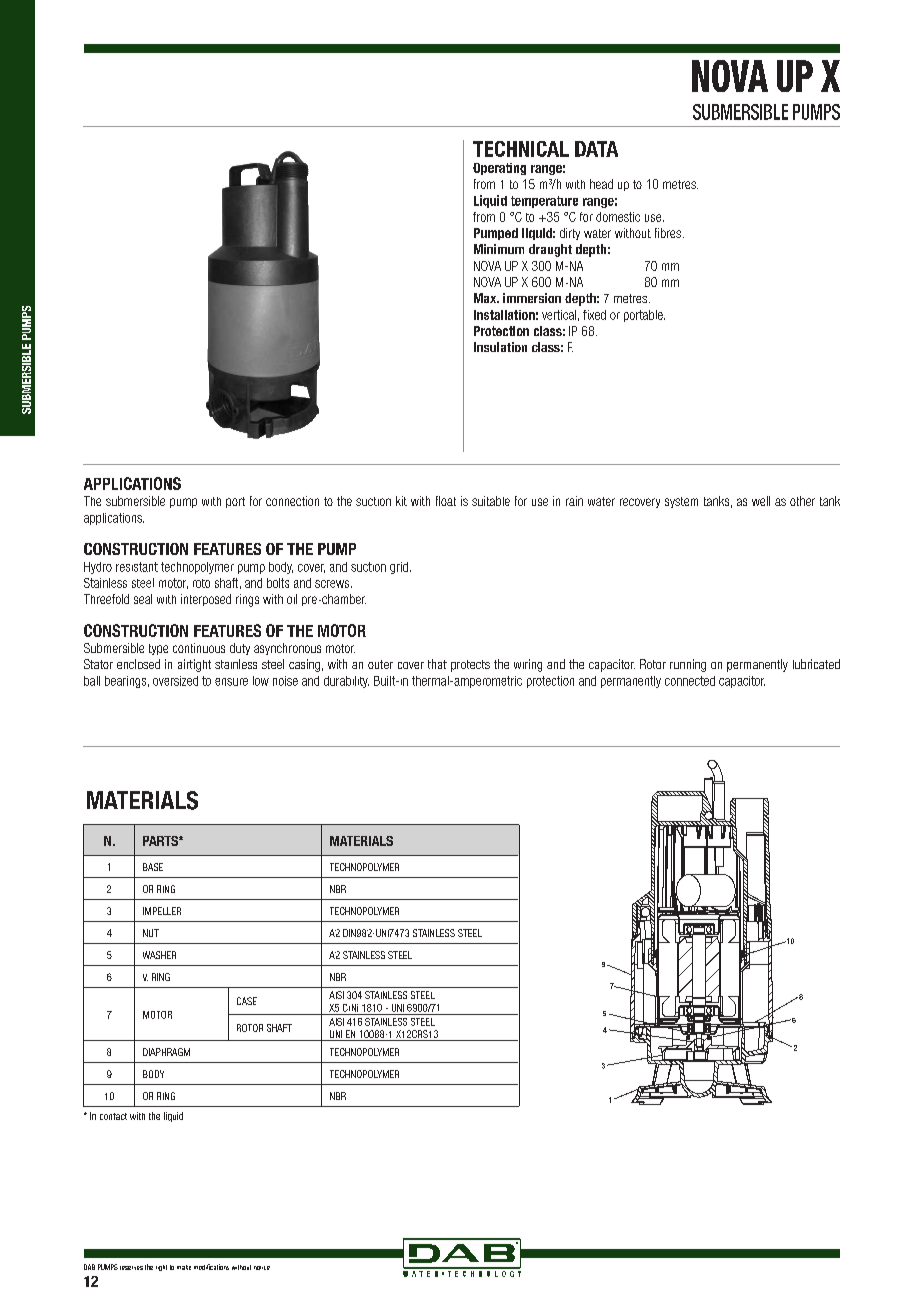 Image resolution: width=924 pixels, height=1308 pixels. What do you see at coordinates (521, 149) in the document?
I see `TECHNICAL` at bounding box center [521, 149].
